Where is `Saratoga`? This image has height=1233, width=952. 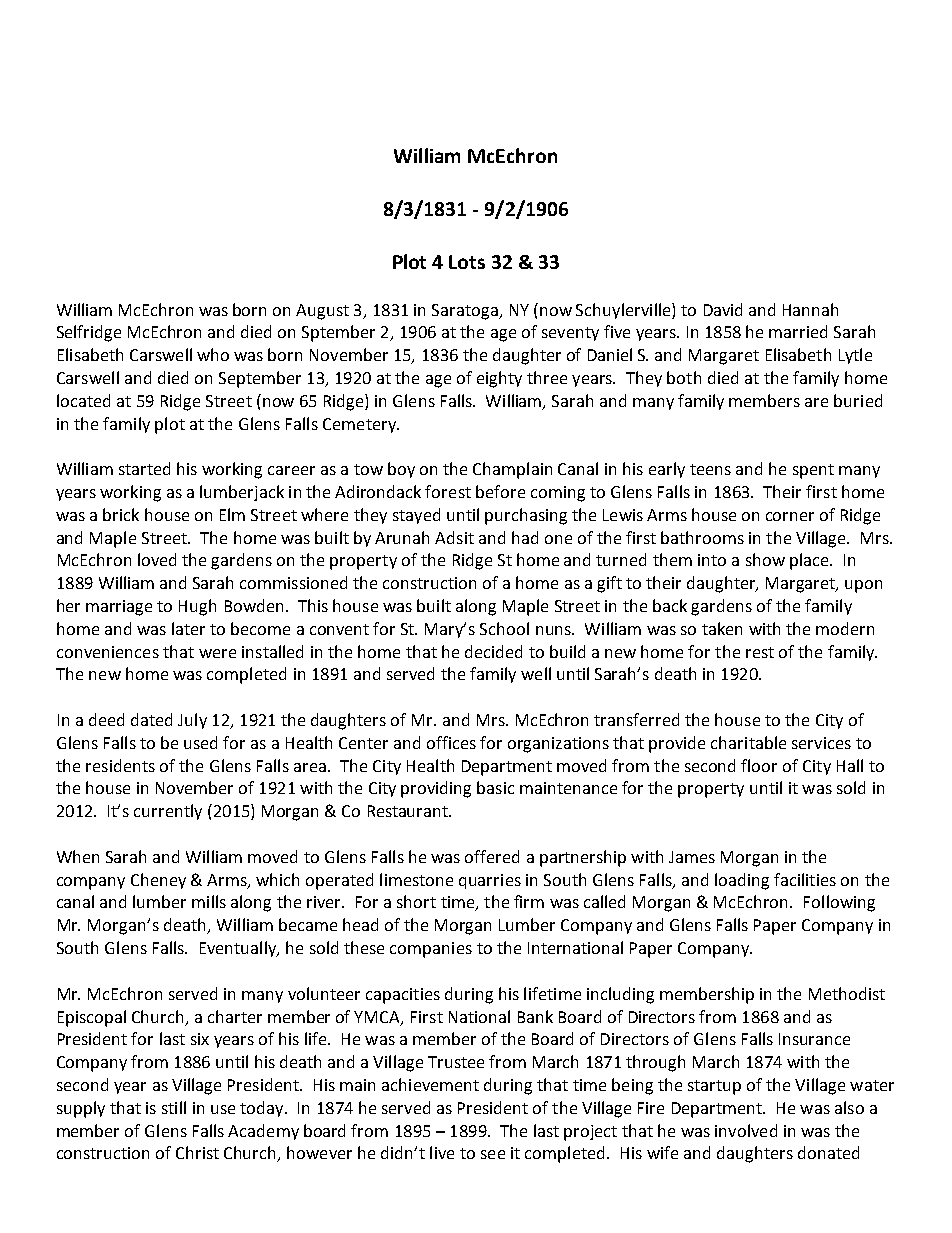 Saratoga is located at coordinates (466, 312).
